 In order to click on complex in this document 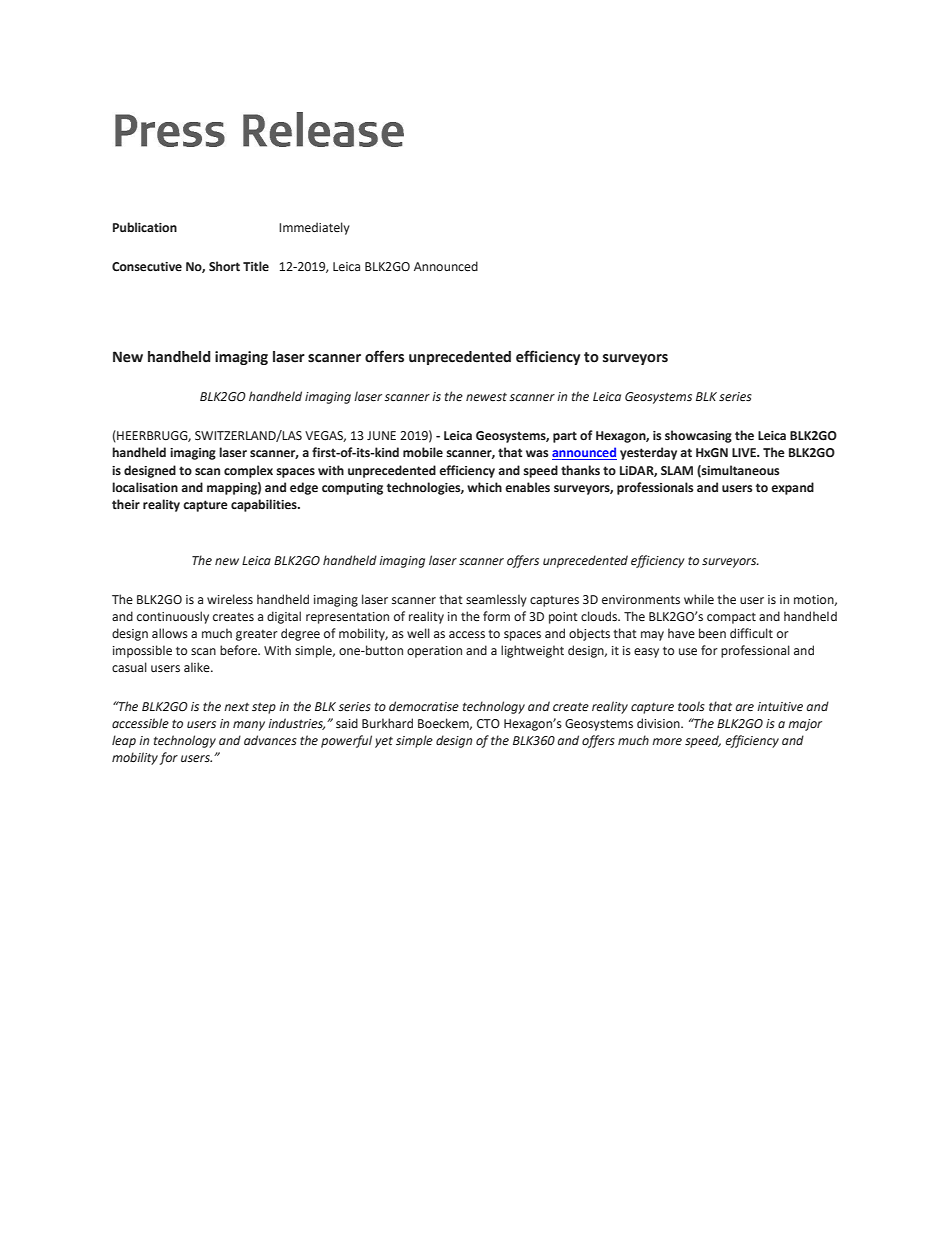, I will do `click(248, 471)`.
